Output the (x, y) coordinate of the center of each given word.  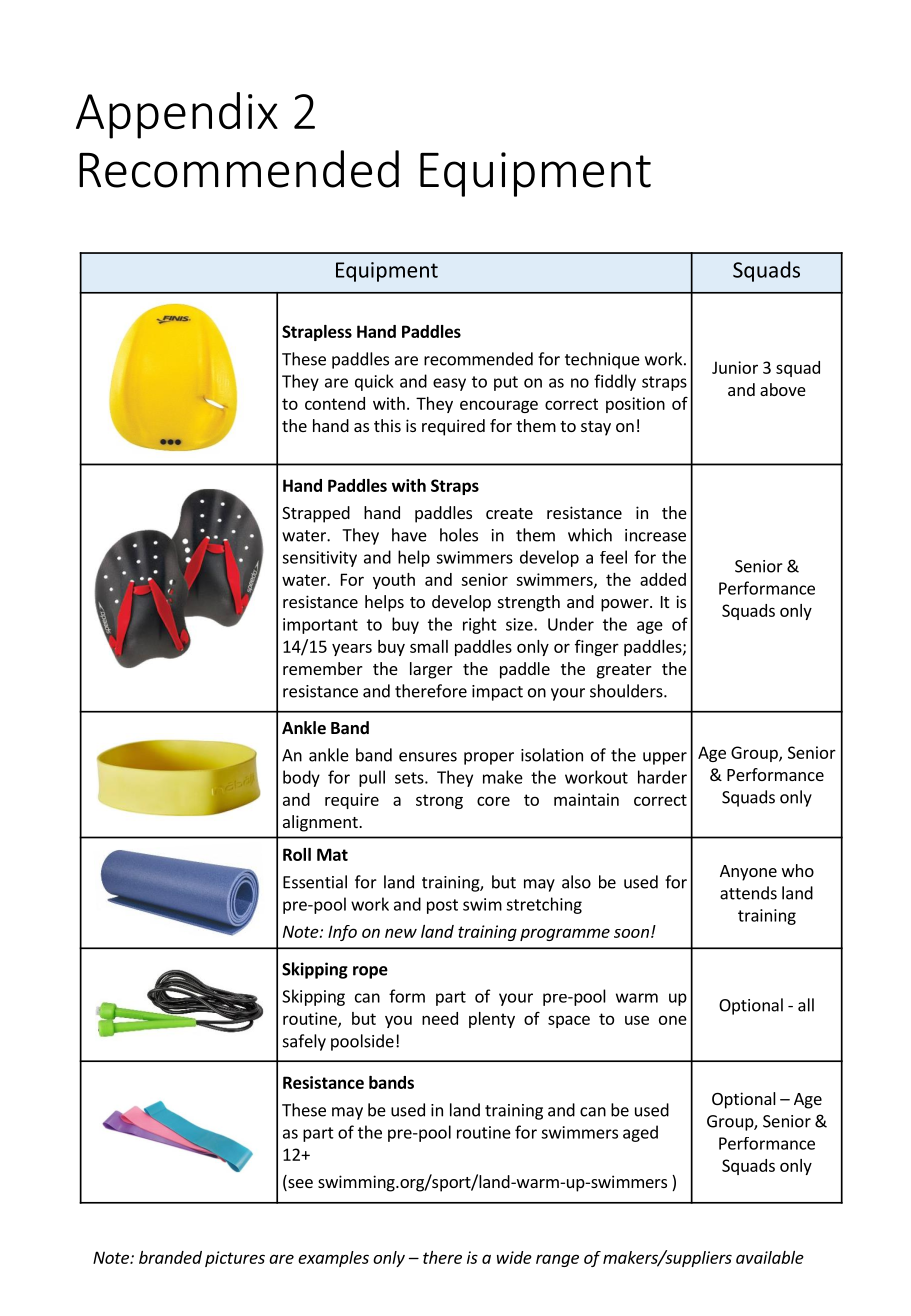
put (506, 383)
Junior (735, 367)
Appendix (177, 115)
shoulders (627, 691)
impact (497, 693)
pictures (235, 1259)
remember (323, 668)
